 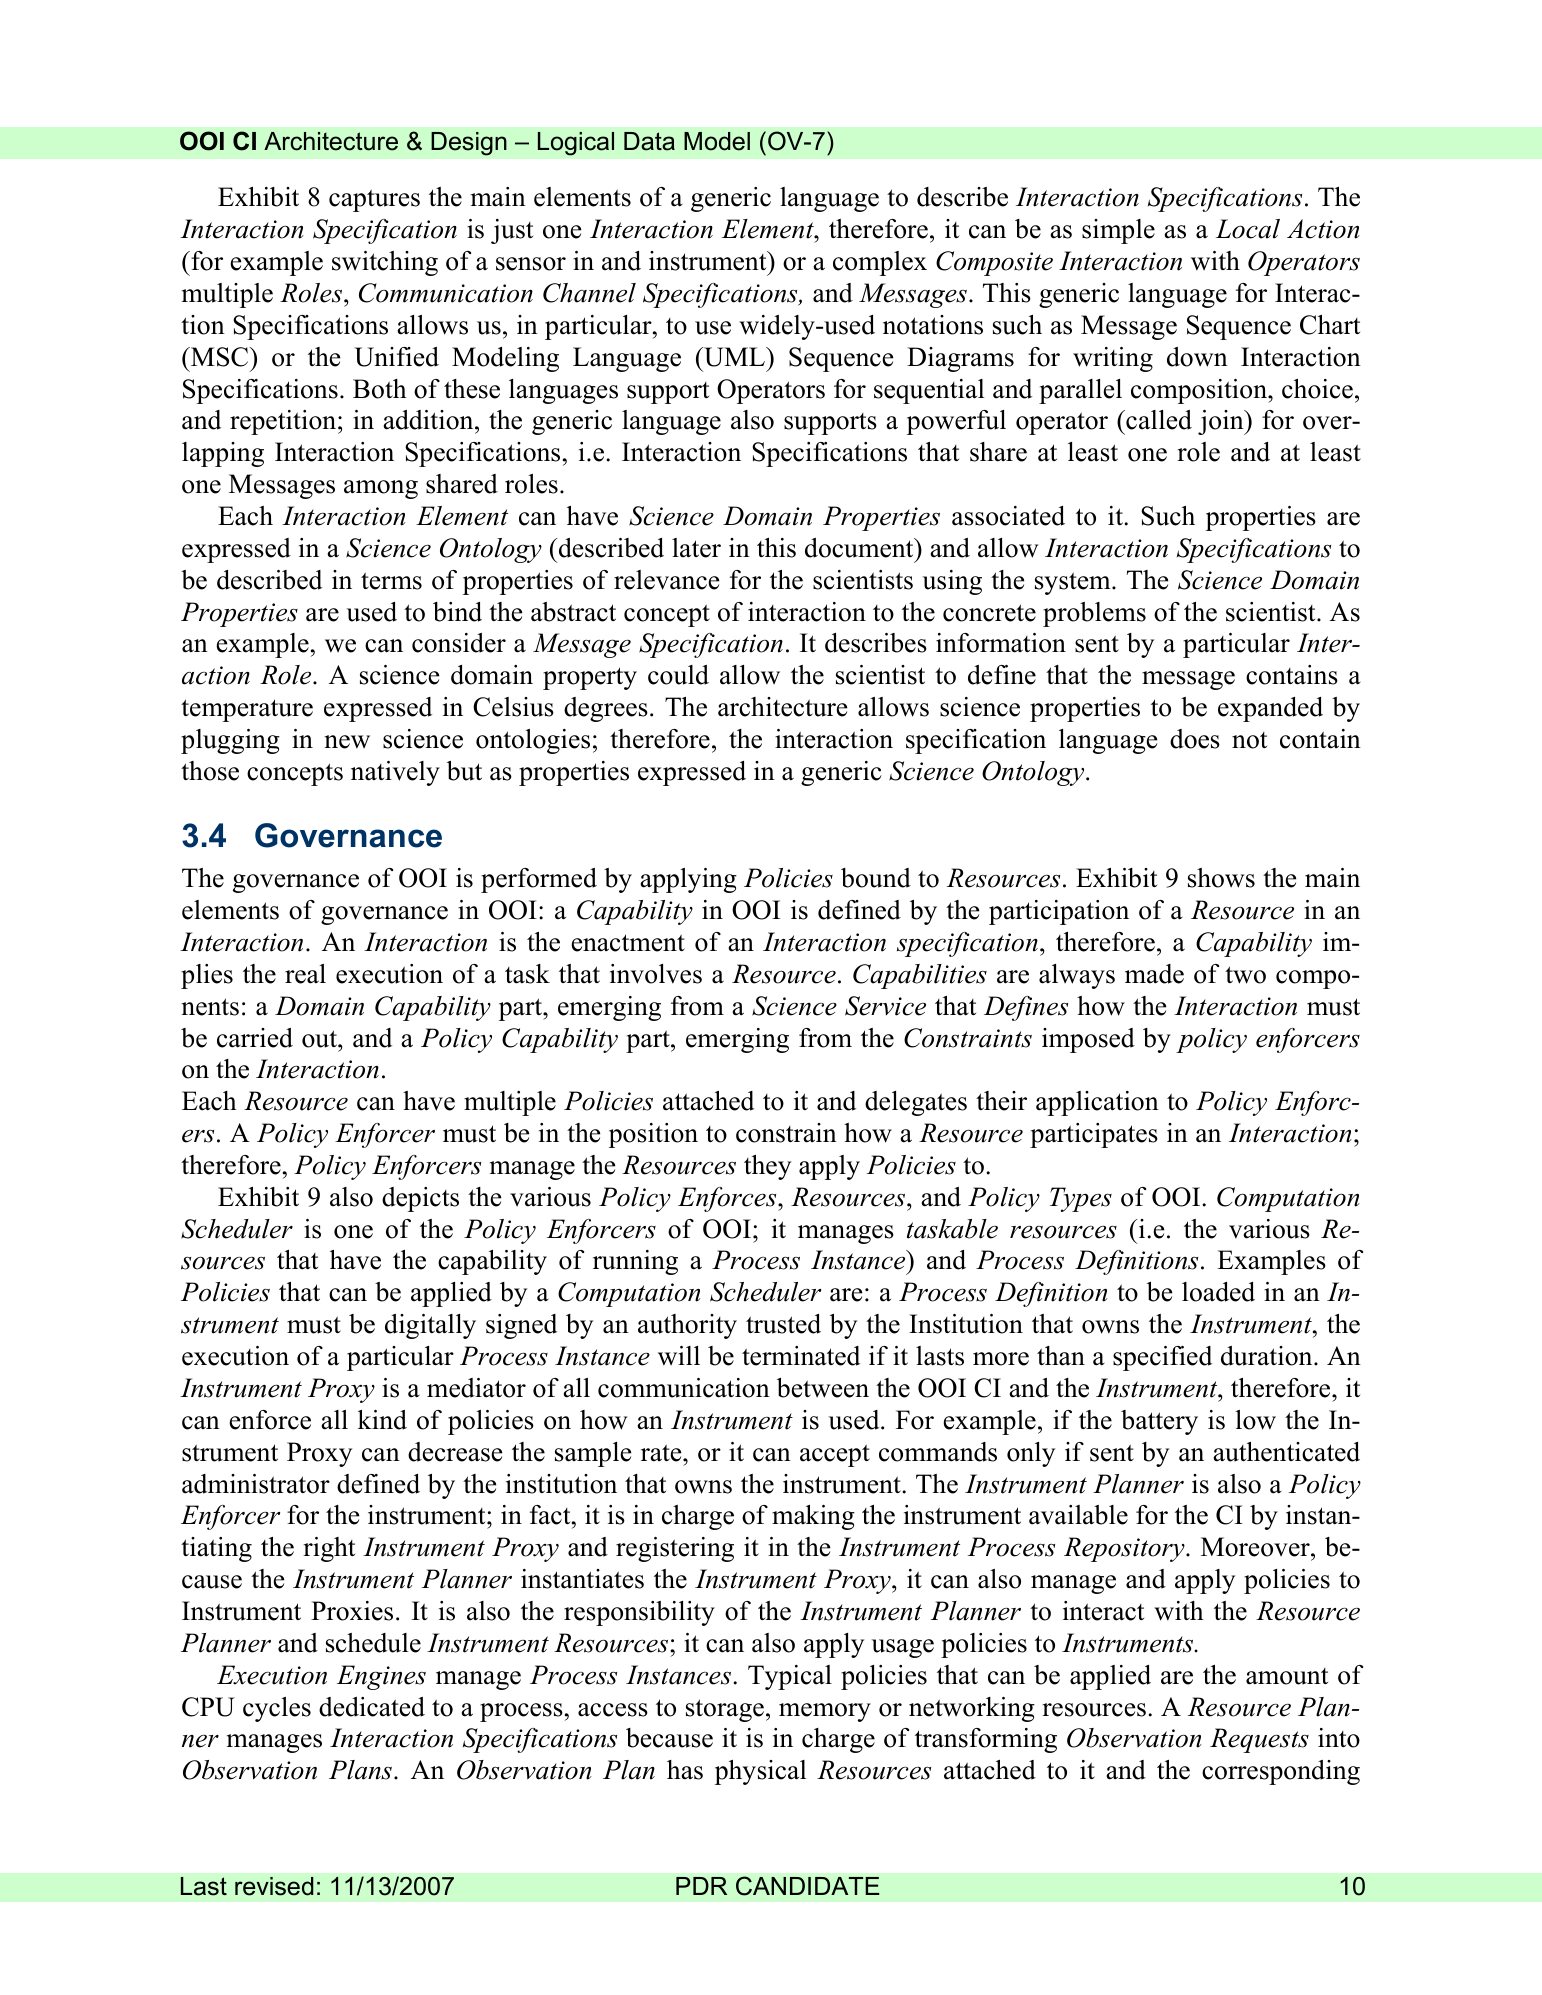 I want to click on terms, so click(x=391, y=581).
